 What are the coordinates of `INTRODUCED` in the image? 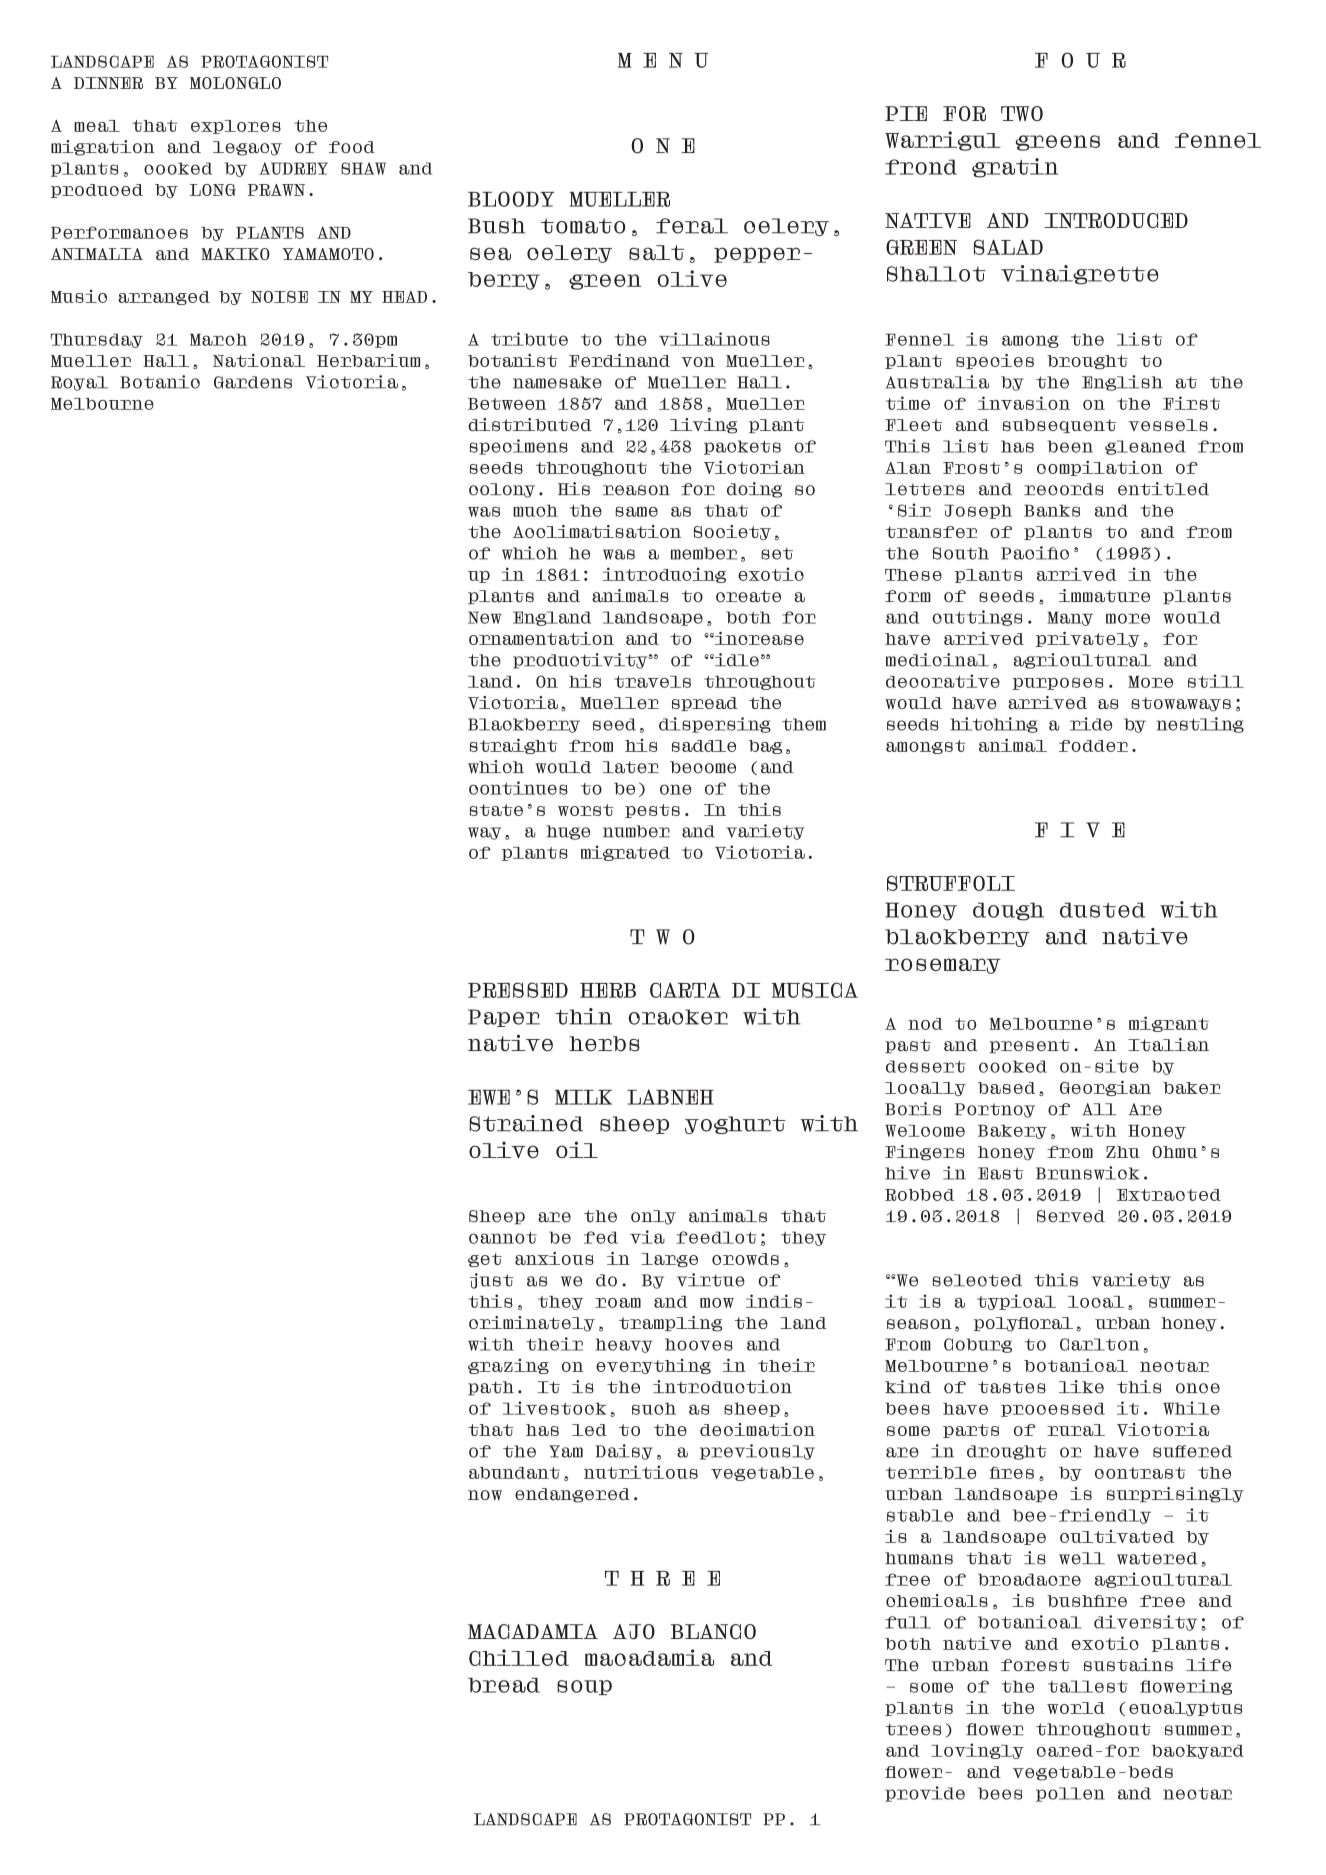 It's located at (1116, 220).
